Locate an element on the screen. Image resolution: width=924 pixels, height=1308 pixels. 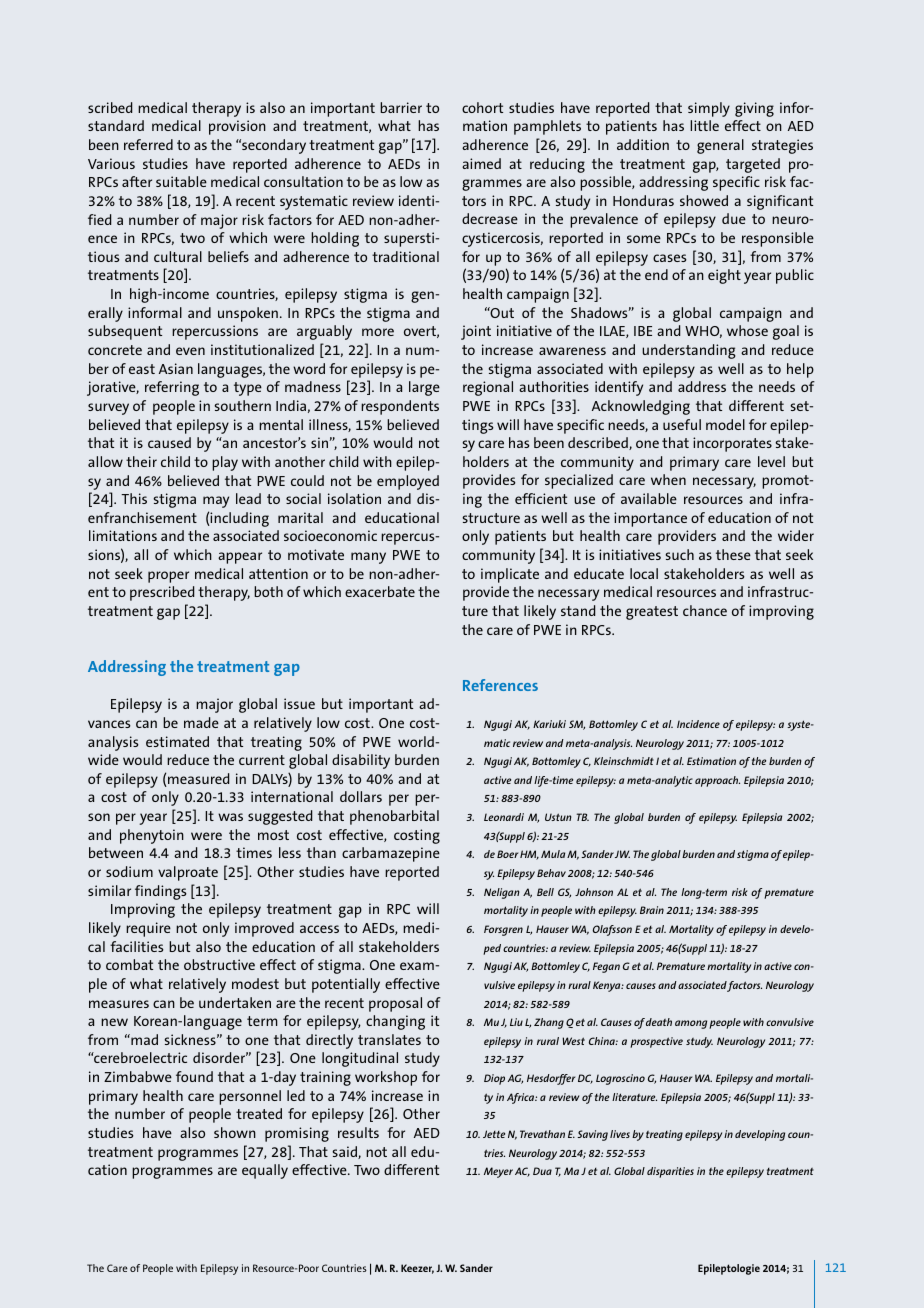
model is located at coordinates (725, 424).
